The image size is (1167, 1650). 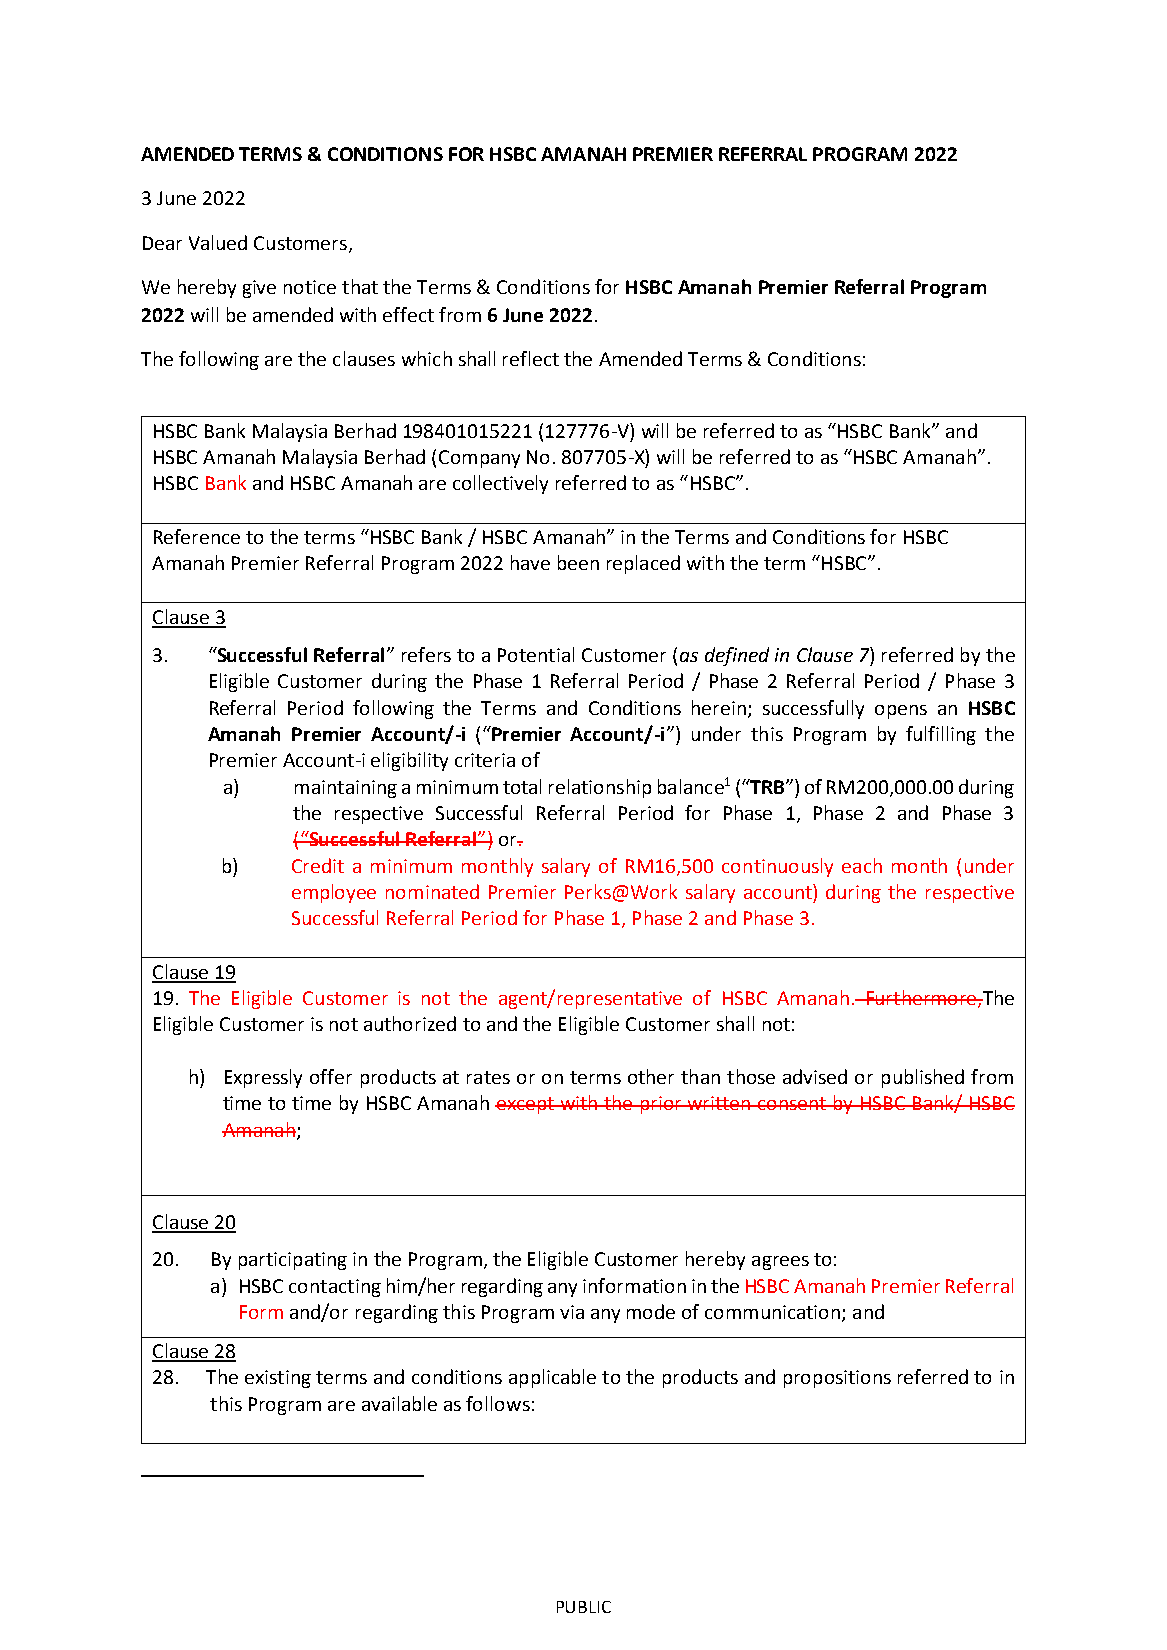 What do you see at coordinates (862, 865) in the screenshot?
I see `each` at bounding box center [862, 865].
